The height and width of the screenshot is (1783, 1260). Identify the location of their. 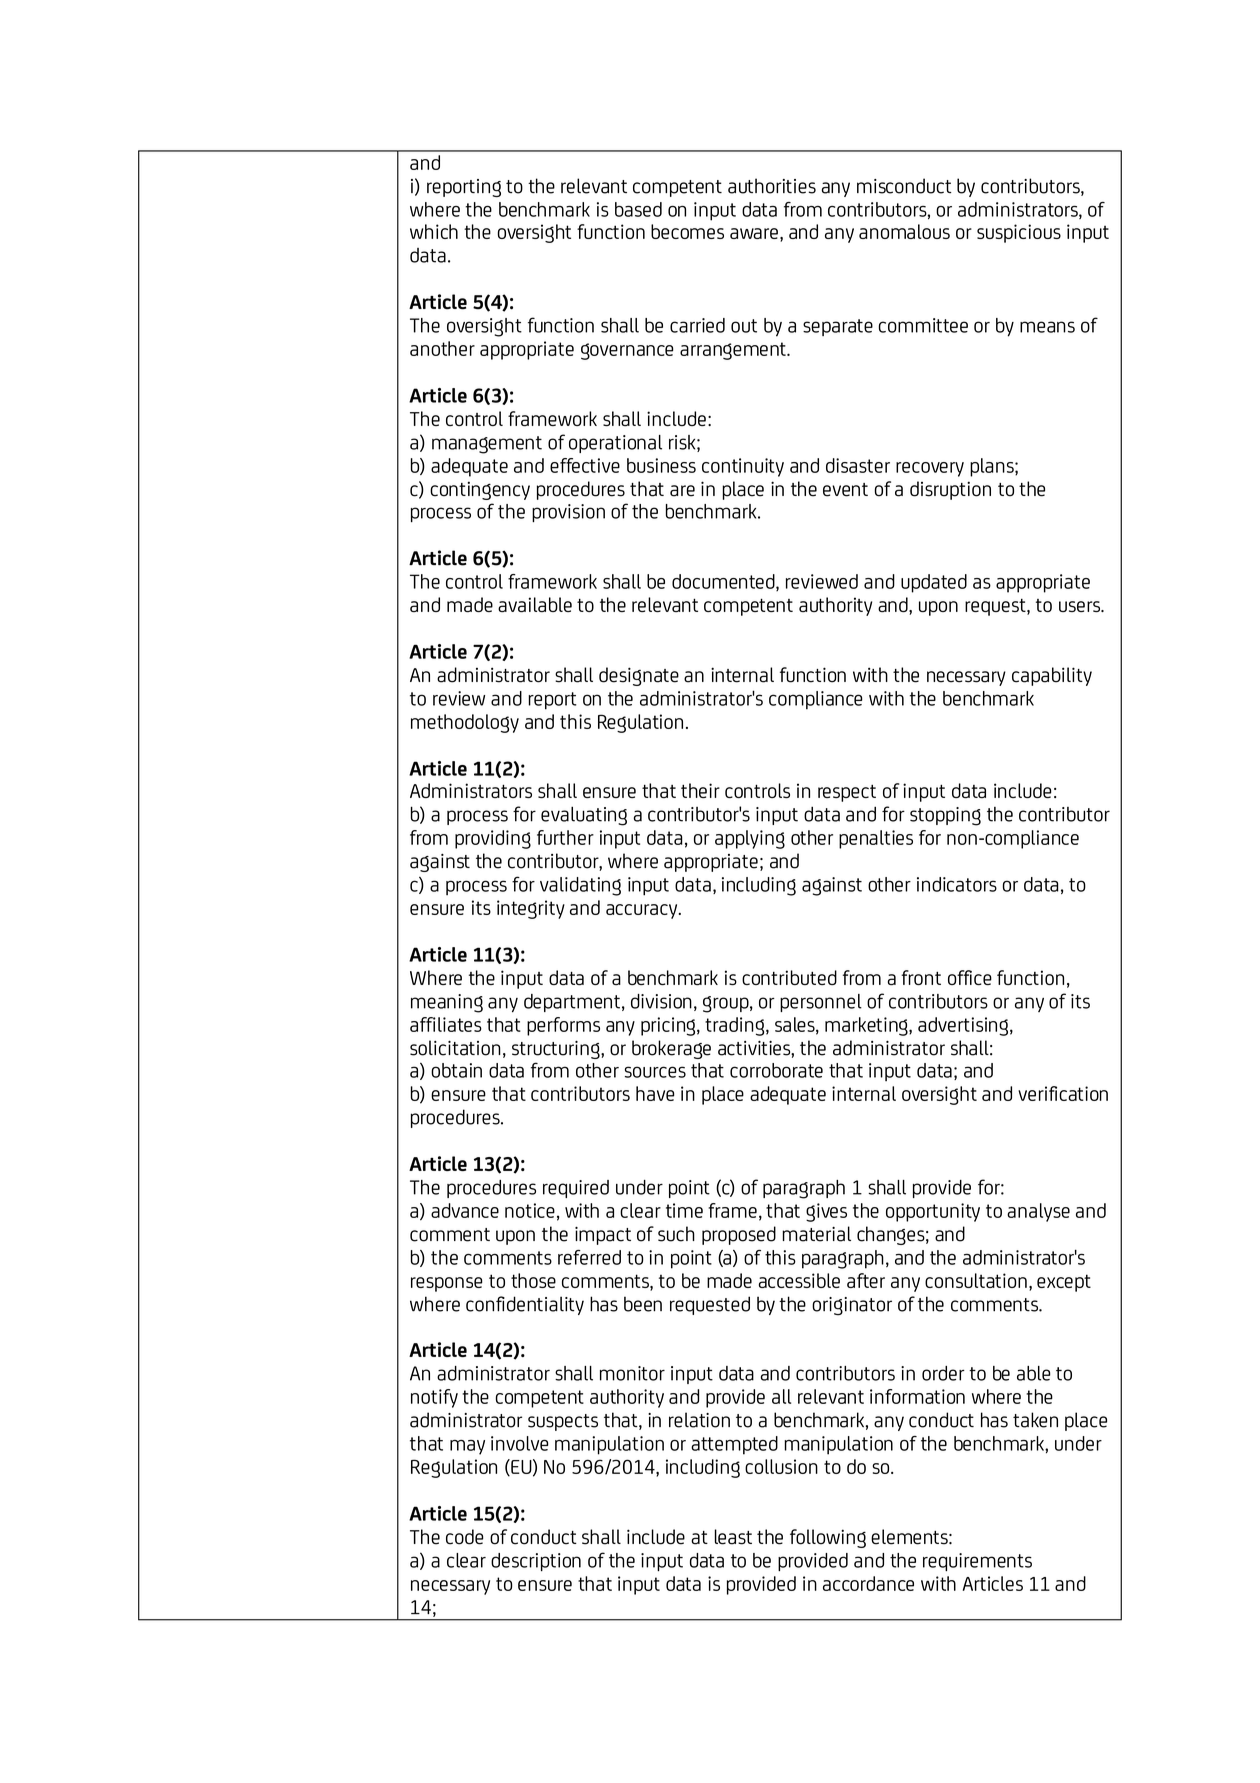
(700, 790).
